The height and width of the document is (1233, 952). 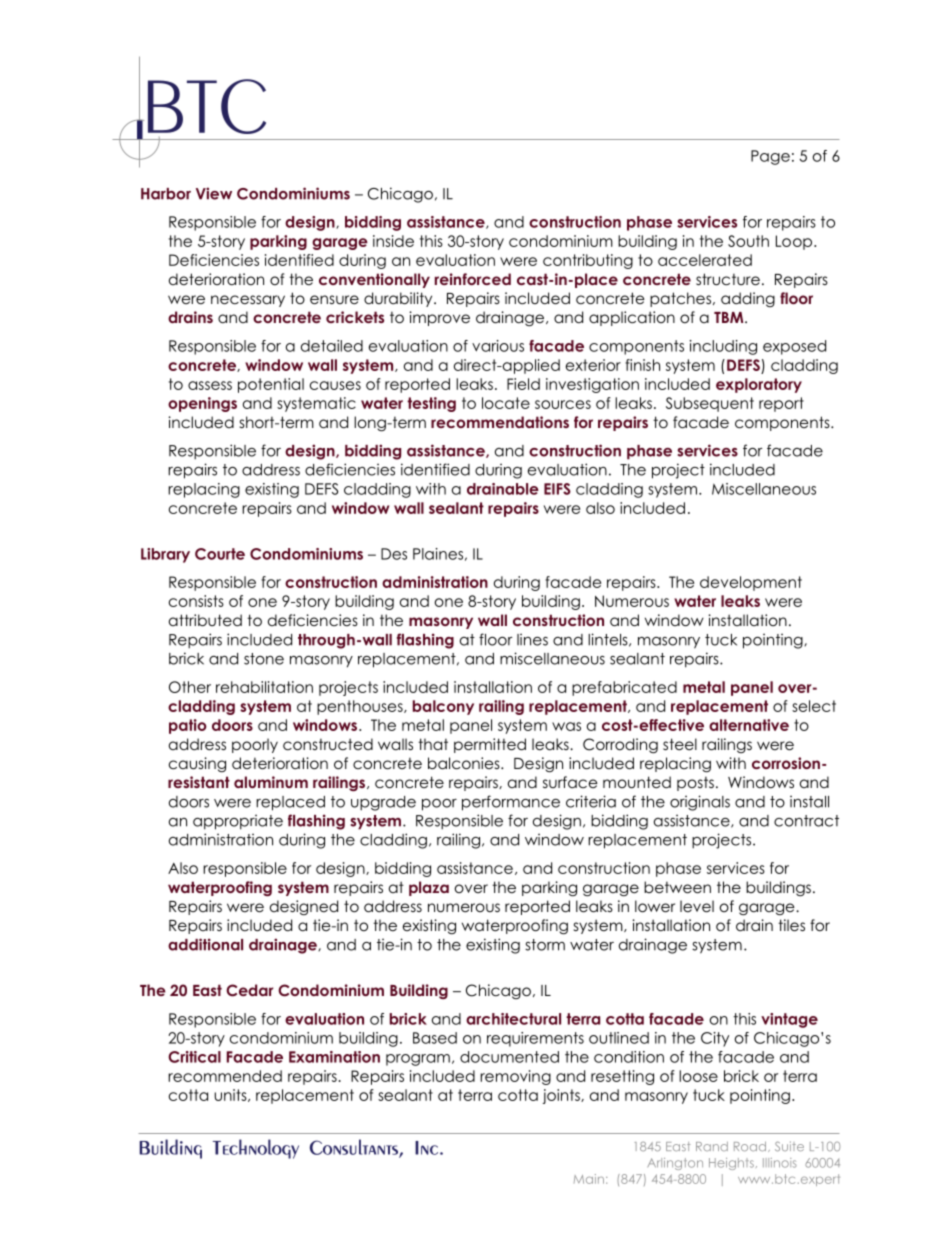 What do you see at coordinates (264, 659) in the document?
I see `stone` at bounding box center [264, 659].
